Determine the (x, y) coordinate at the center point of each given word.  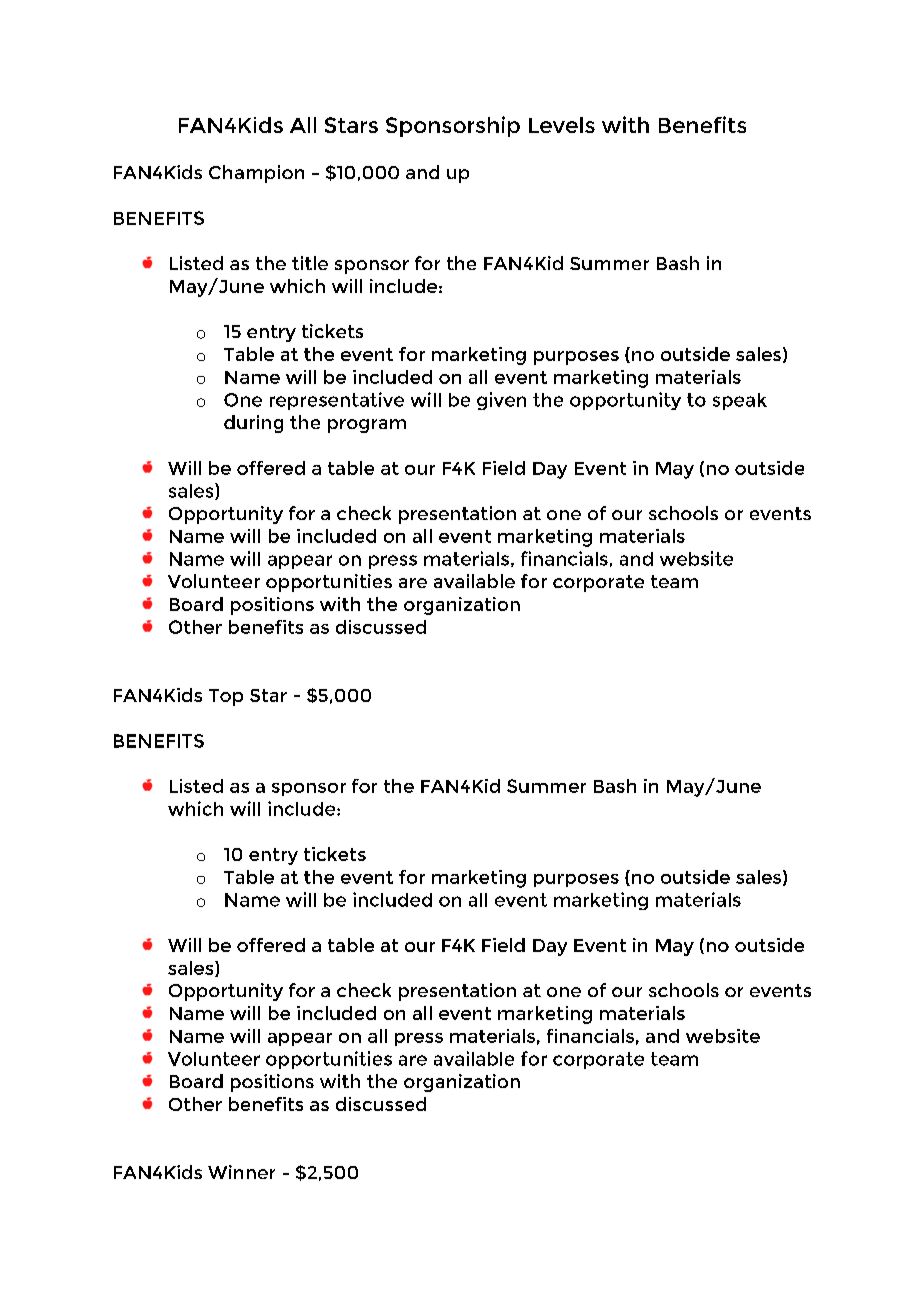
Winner (241, 1172)
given (501, 401)
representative (337, 401)
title (310, 263)
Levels (562, 125)
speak (740, 401)
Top (226, 697)
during (253, 424)
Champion (256, 174)
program (367, 426)
